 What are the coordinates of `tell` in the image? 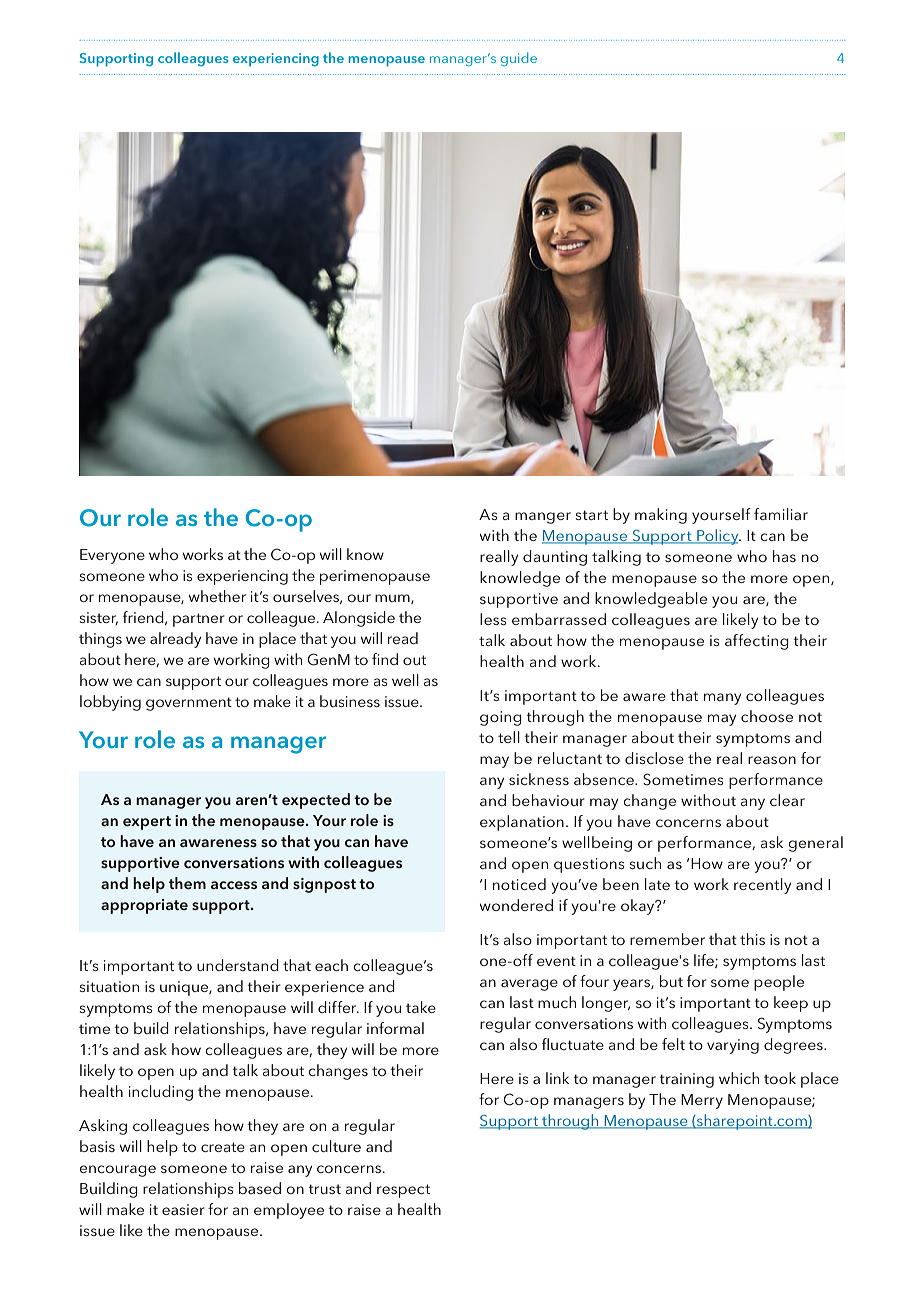 It's located at (509, 737).
